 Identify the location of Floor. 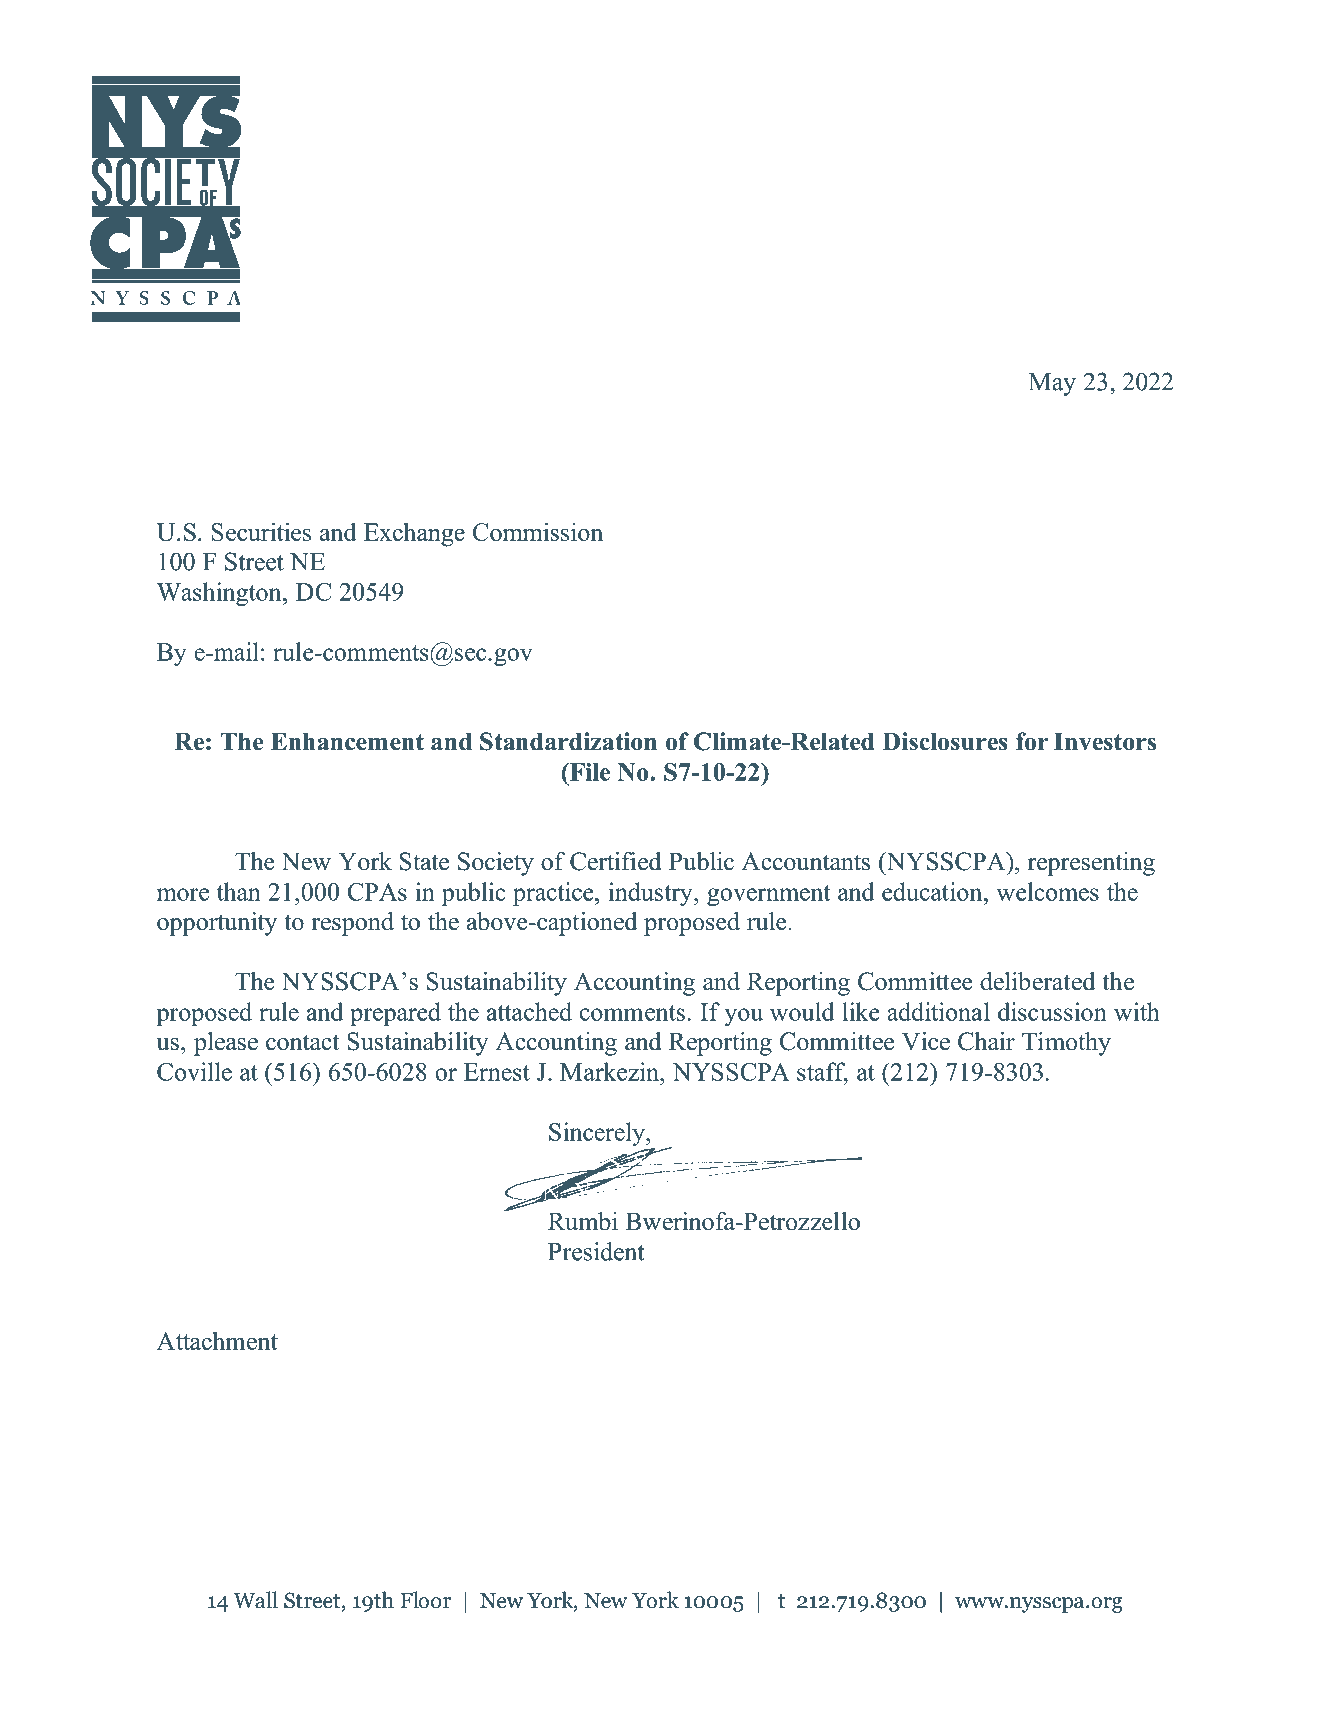
(426, 1600).
